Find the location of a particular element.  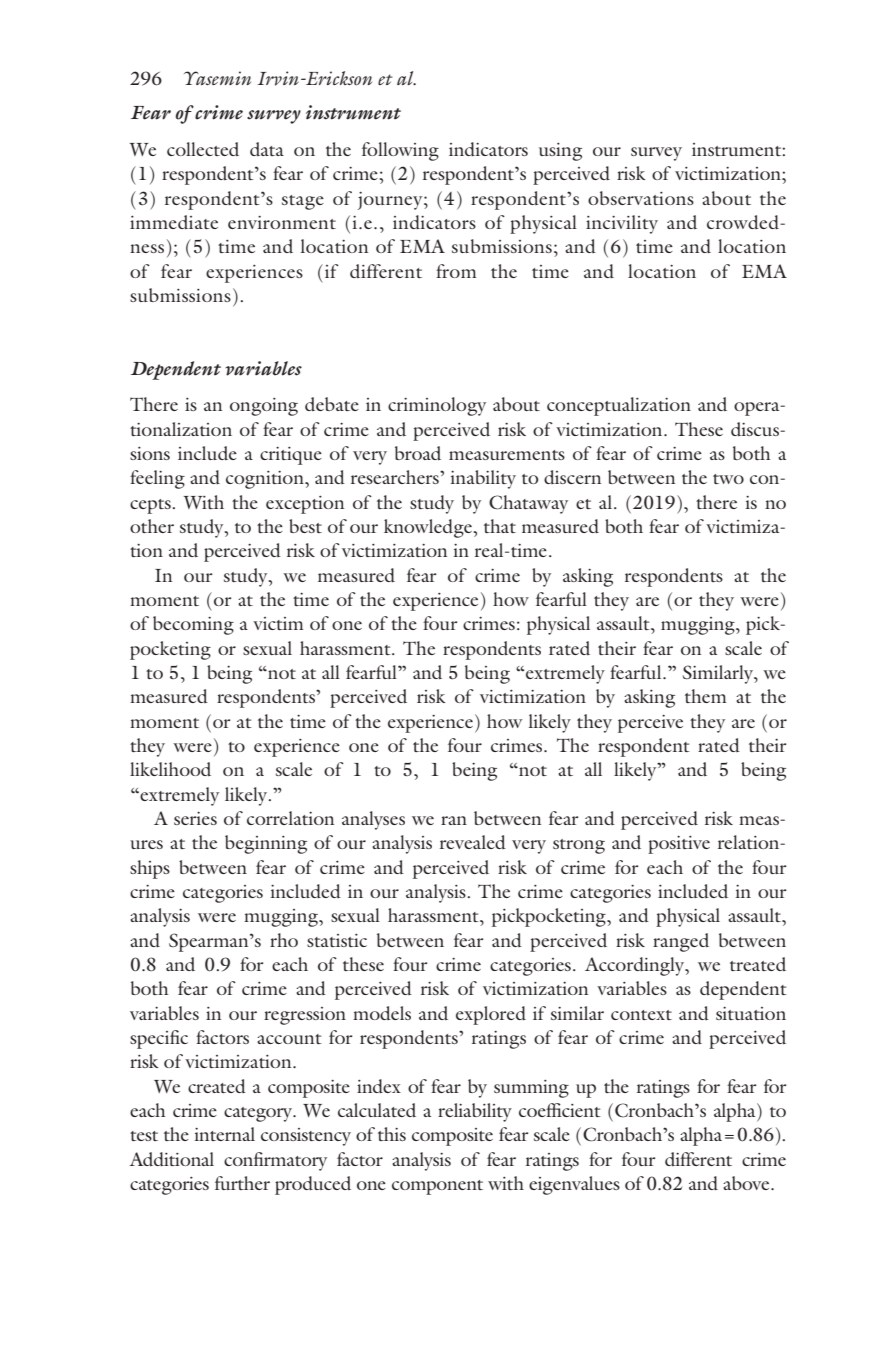

ranged is located at coordinates (681, 942).
